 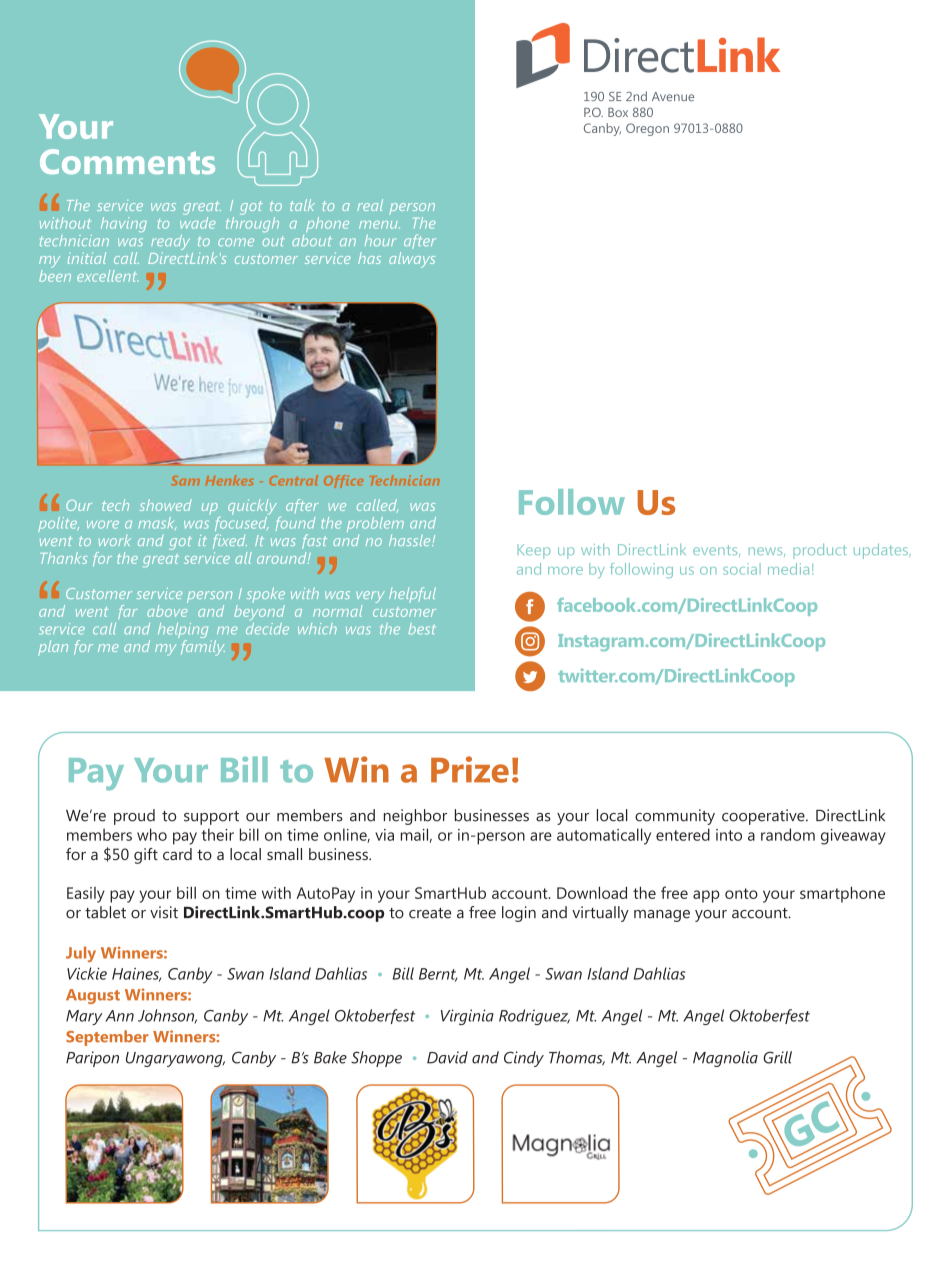 I want to click on proud, so click(x=134, y=817).
